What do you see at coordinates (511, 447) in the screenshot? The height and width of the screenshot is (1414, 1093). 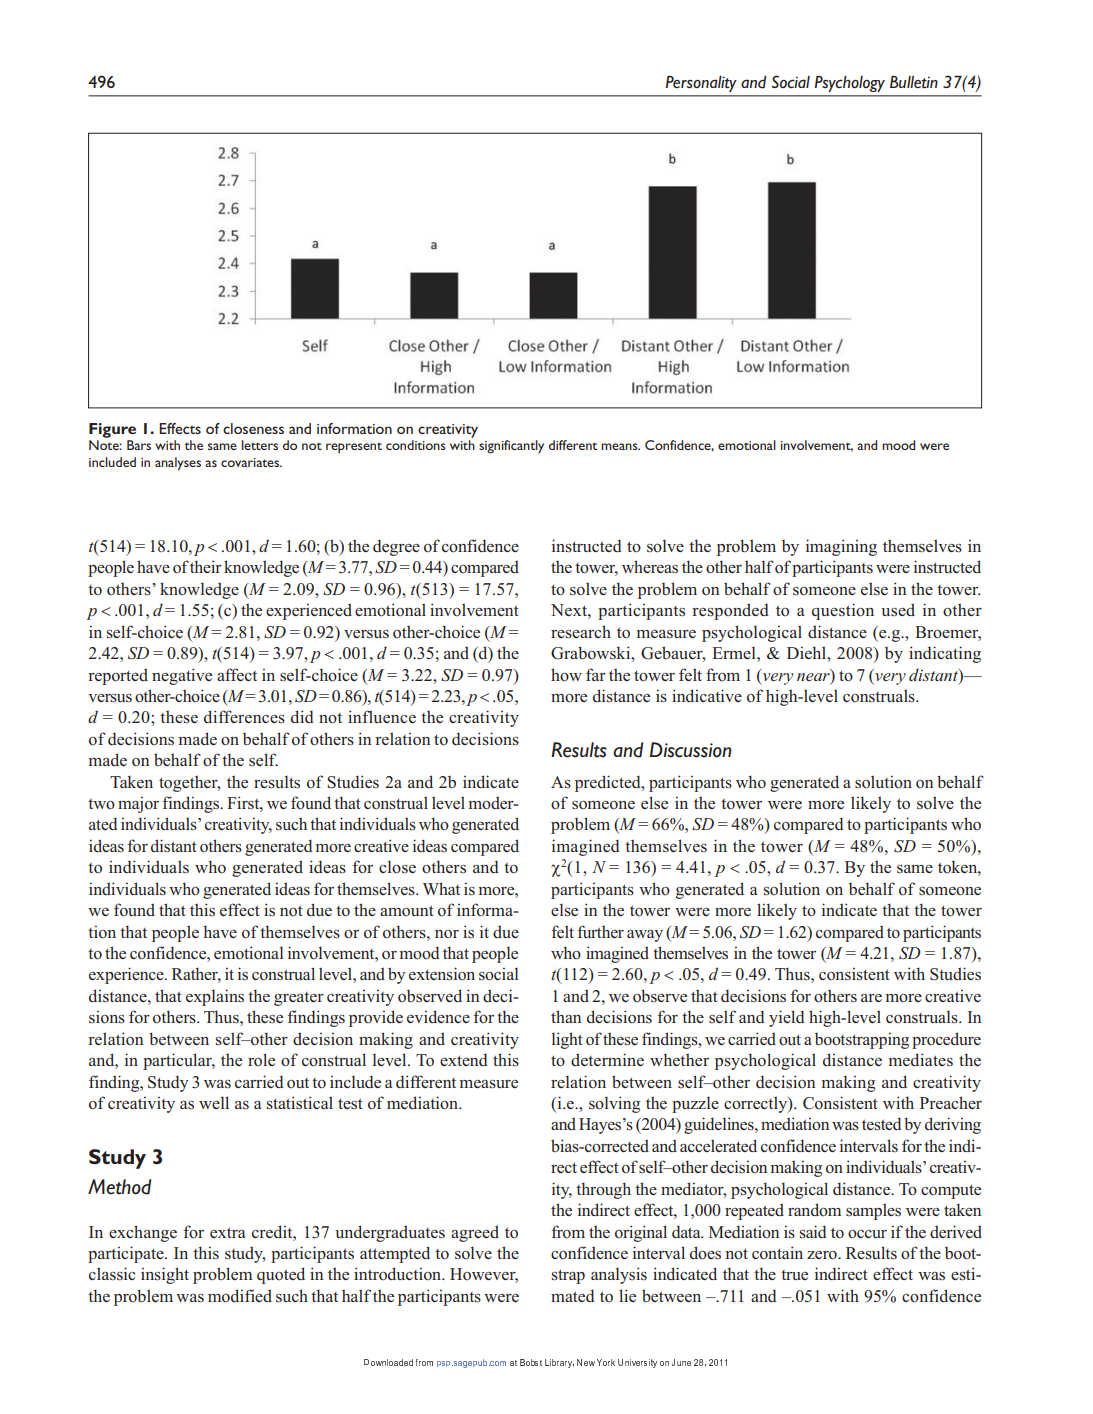 I see `significantly` at bounding box center [511, 447].
